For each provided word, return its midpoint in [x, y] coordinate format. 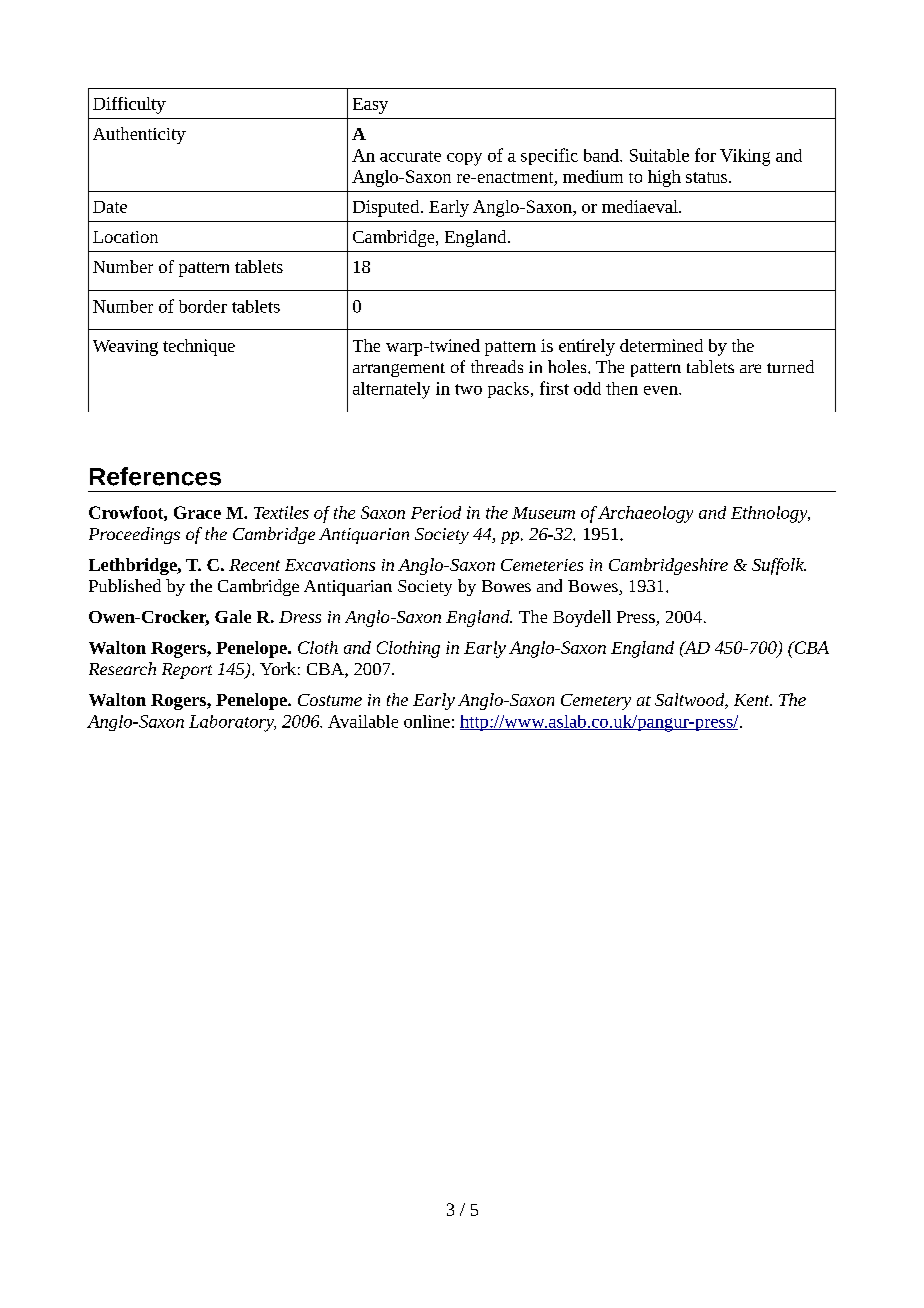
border [203, 306]
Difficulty [129, 105]
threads [497, 366]
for [705, 155]
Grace [197, 512]
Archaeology [645, 514]
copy [464, 159]
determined [661, 345]
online [427, 721]
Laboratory [232, 723]
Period [436, 512]
